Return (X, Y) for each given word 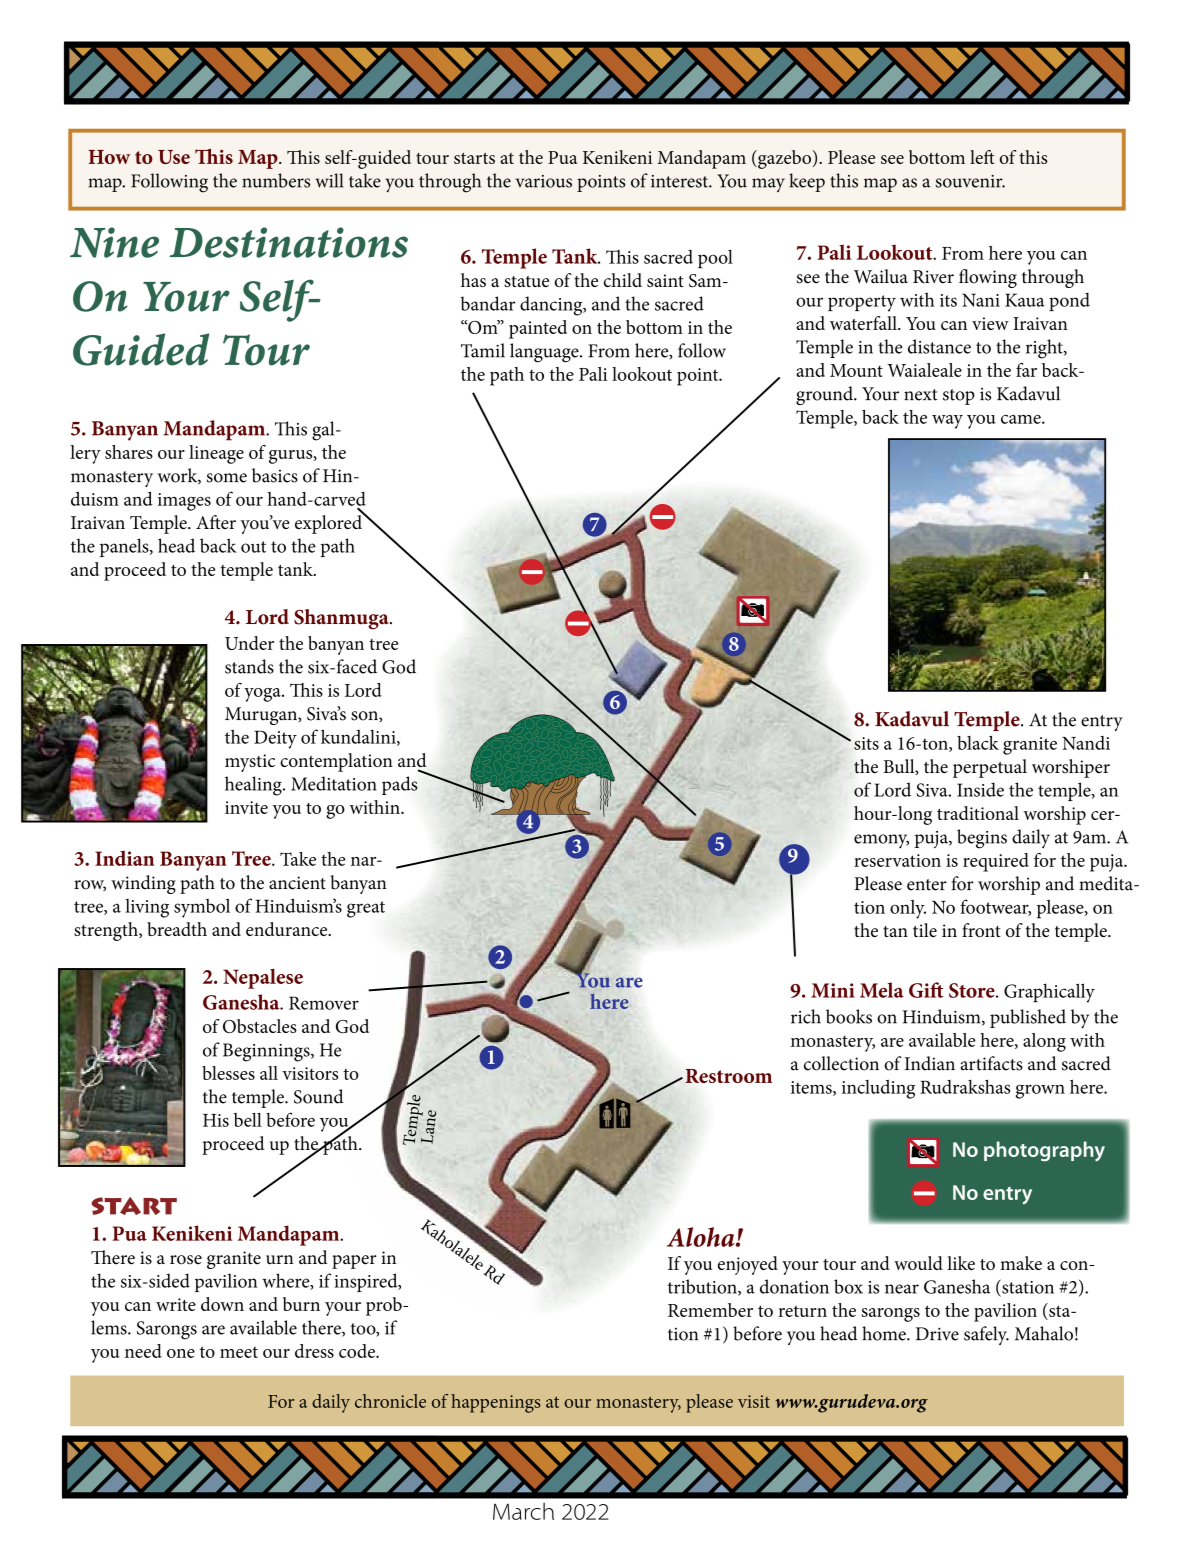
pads (400, 785)
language (545, 353)
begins (982, 839)
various (544, 181)
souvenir (970, 181)
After (216, 522)
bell (248, 1120)
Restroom (728, 1076)
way (947, 422)
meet (239, 1352)
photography (1044, 1151)
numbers (276, 180)
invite (246, 807)
